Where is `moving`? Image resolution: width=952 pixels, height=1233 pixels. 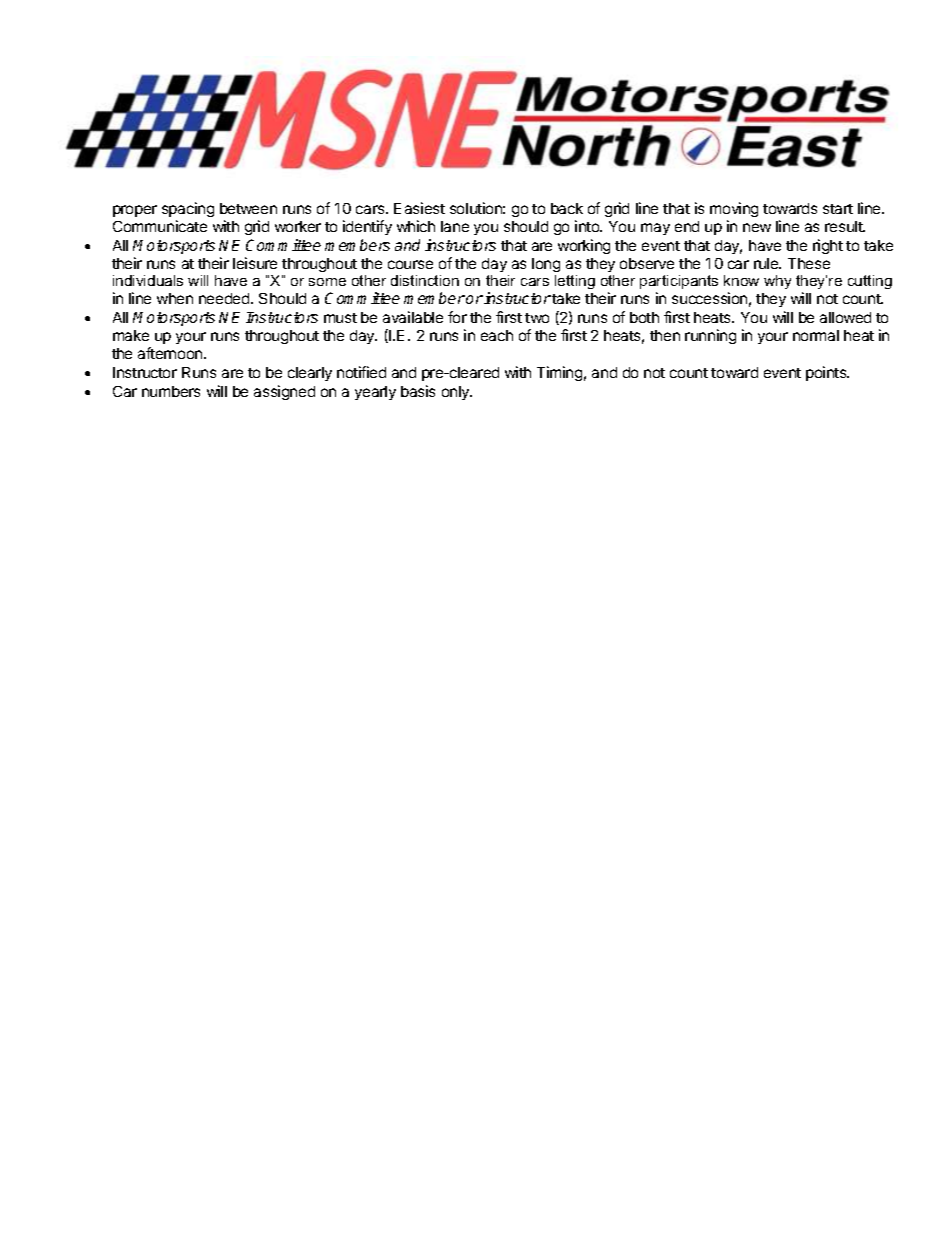
moving is located at coordinates (734, 209).
